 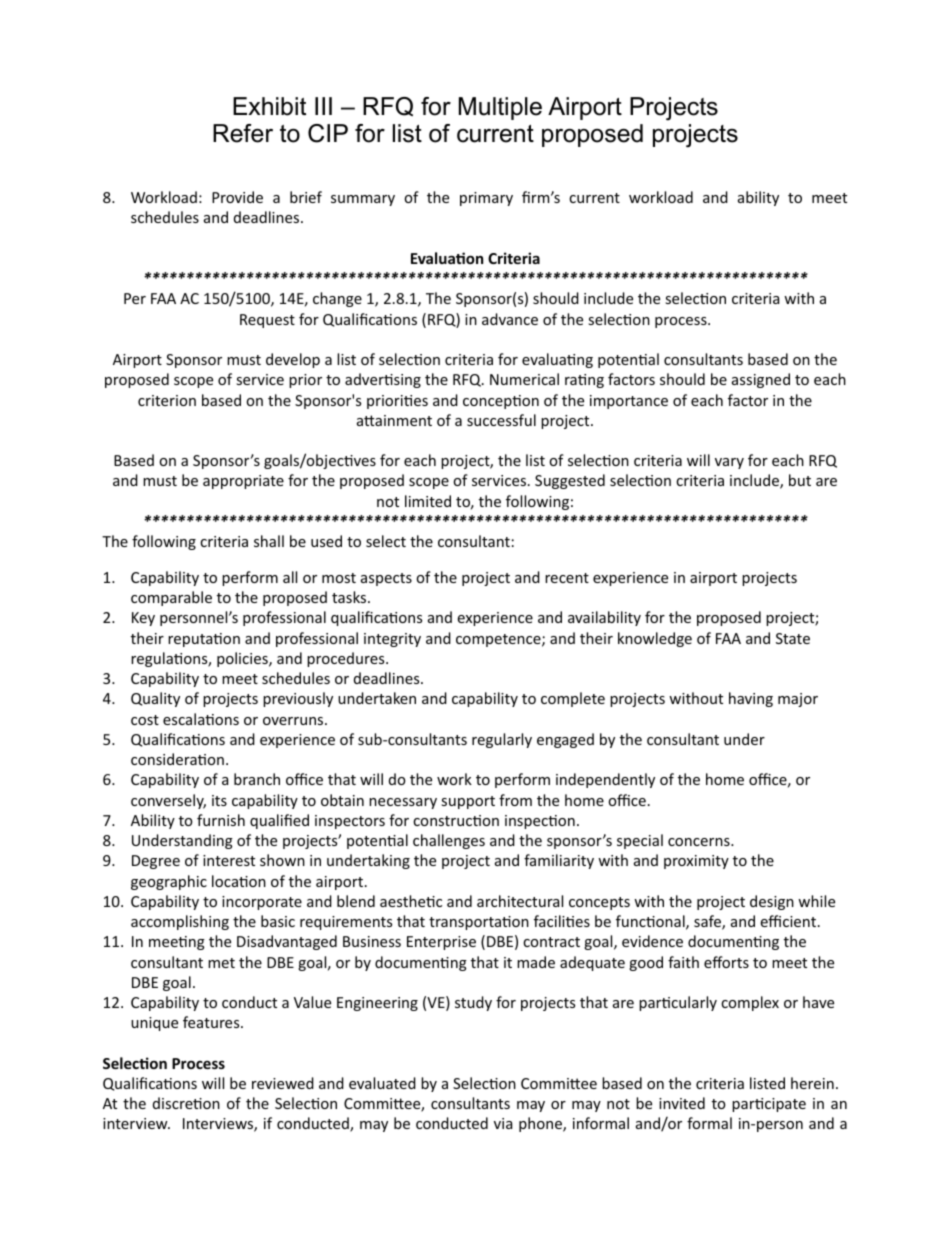 What do you see at coordinates (486, 199) in the page?
I see `primary` at bounding box center [486, 199].
